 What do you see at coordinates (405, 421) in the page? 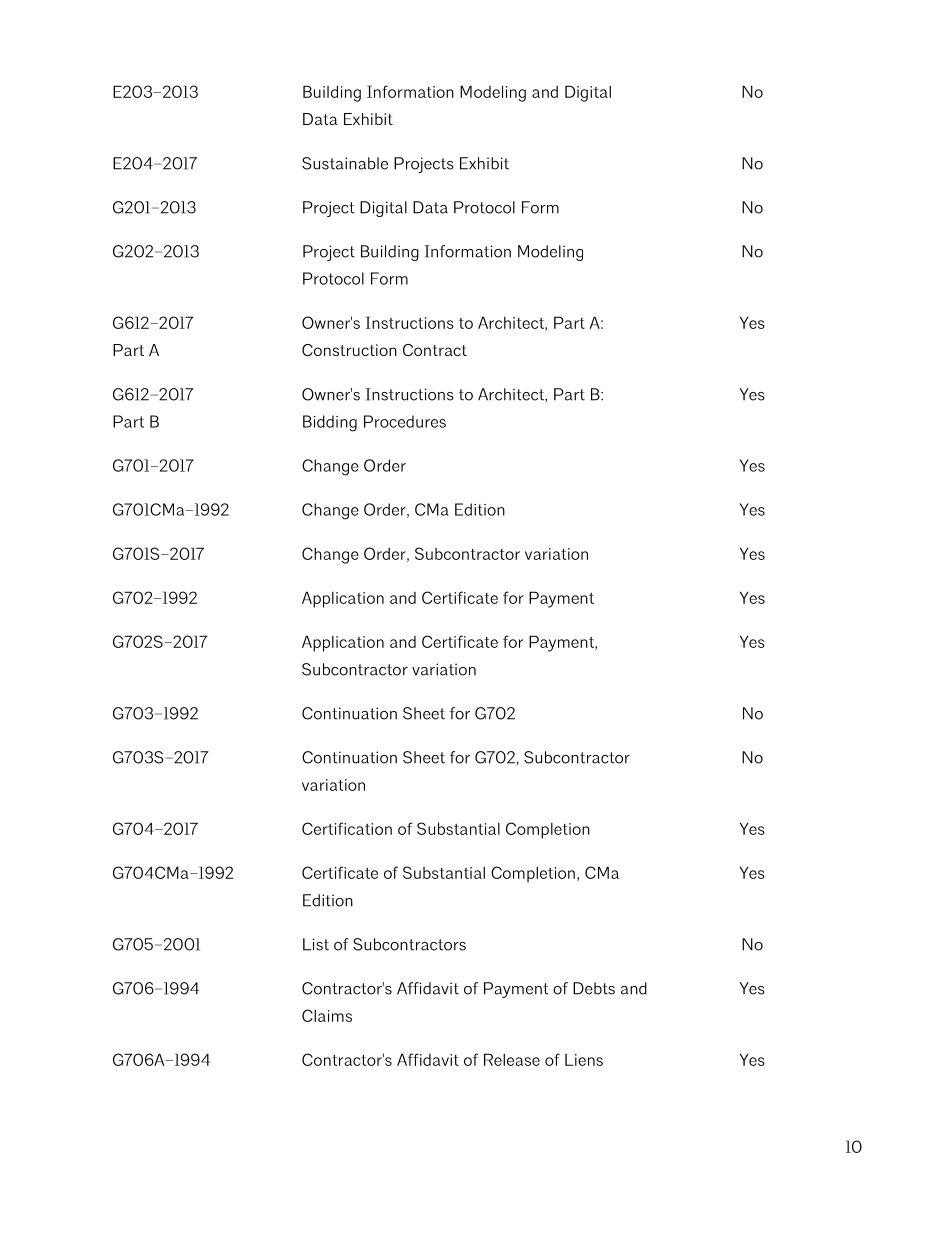
I see `Procedures` at bounding box center [405, 421].
